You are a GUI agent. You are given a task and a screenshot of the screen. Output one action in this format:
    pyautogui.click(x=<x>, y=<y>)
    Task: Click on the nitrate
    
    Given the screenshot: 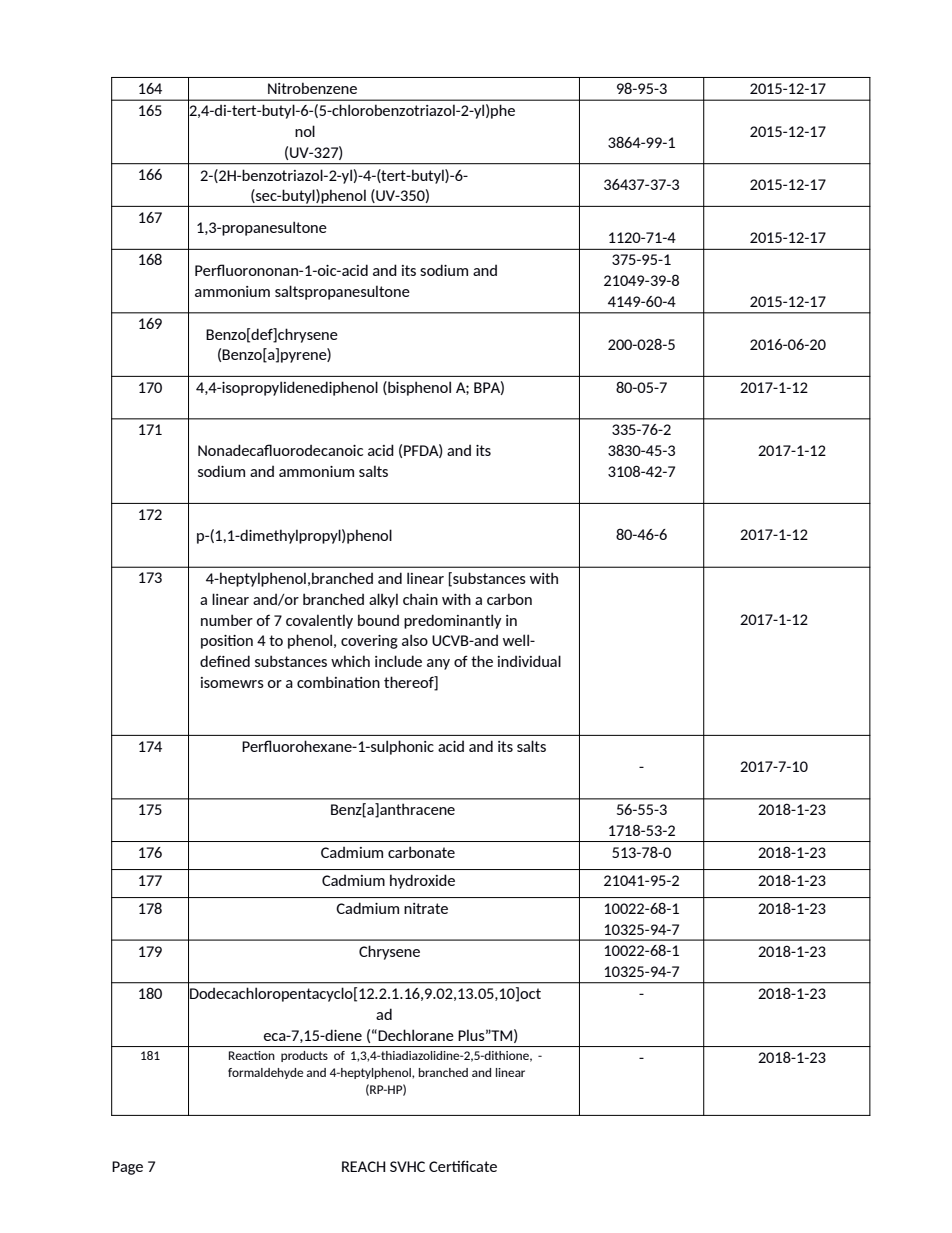 What is the action you would take?
    pyautogui.click(x=426, y=908)
